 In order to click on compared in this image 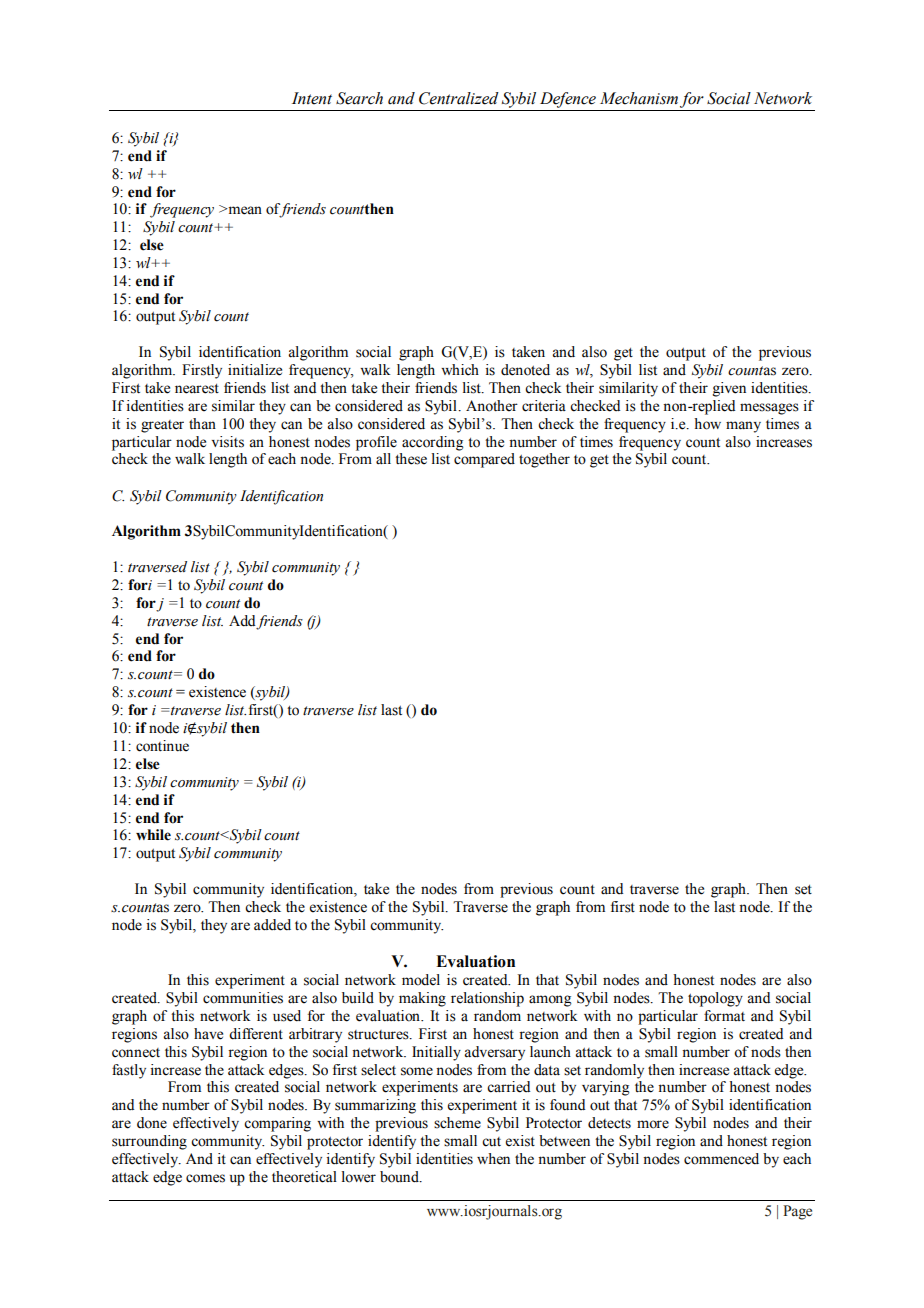, I will do `click(484, 460)`.
